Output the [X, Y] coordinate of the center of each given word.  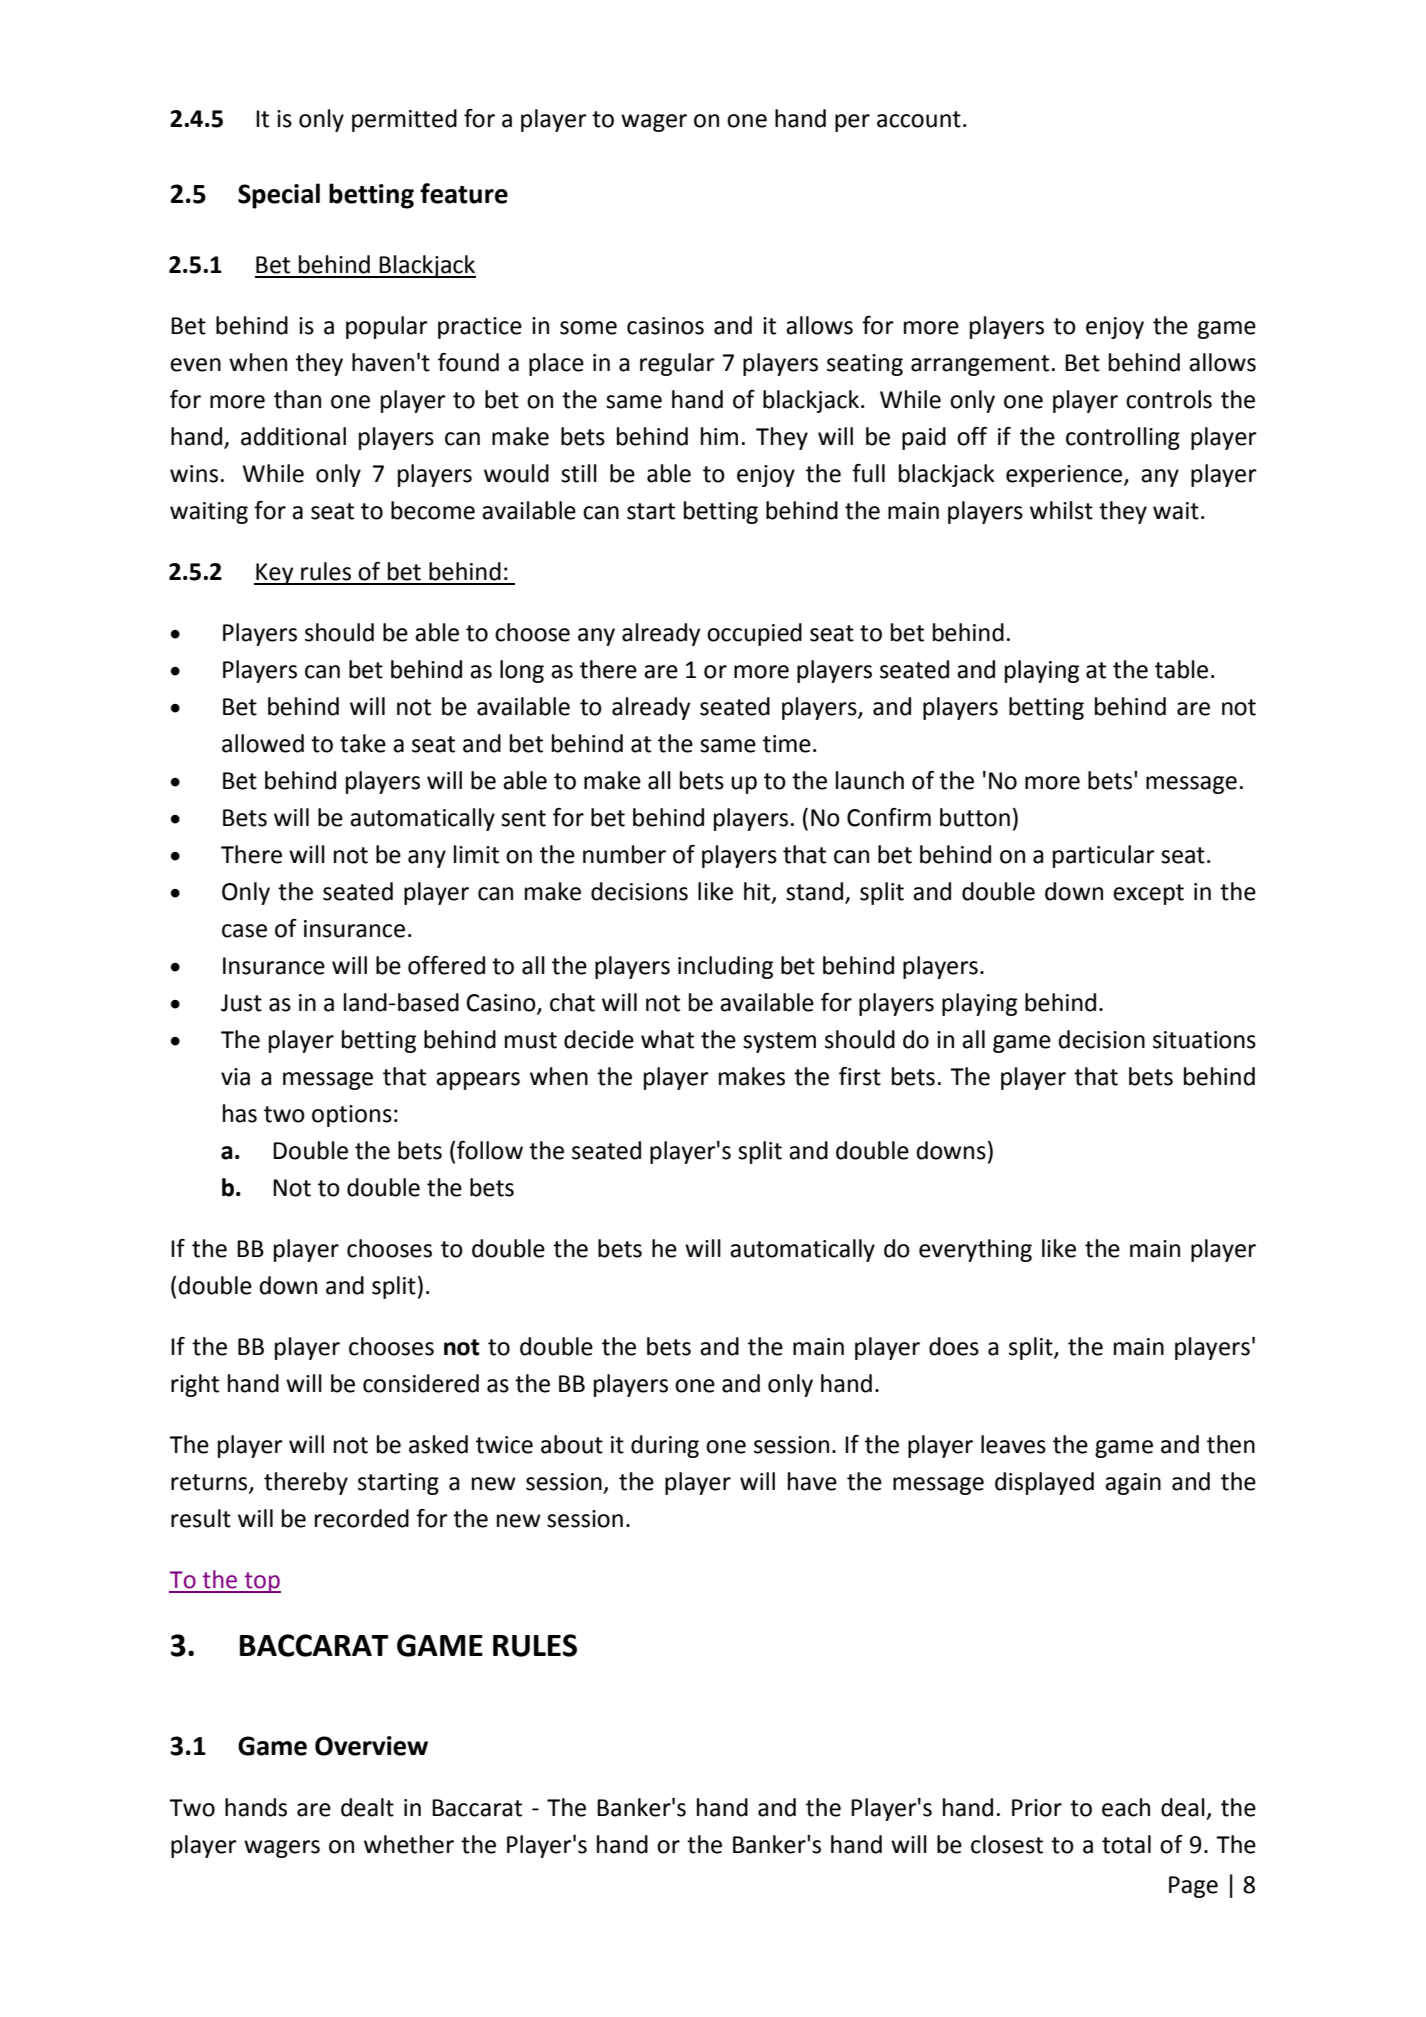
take [363, 743]
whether [409, 1844]
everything [975, 1250]
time [787, 744]
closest [1007, 1844]
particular [1104, 856]
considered [421, 1383]
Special [279, 196]
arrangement [980, 365]
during [665, 1446]
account [919, 119]
